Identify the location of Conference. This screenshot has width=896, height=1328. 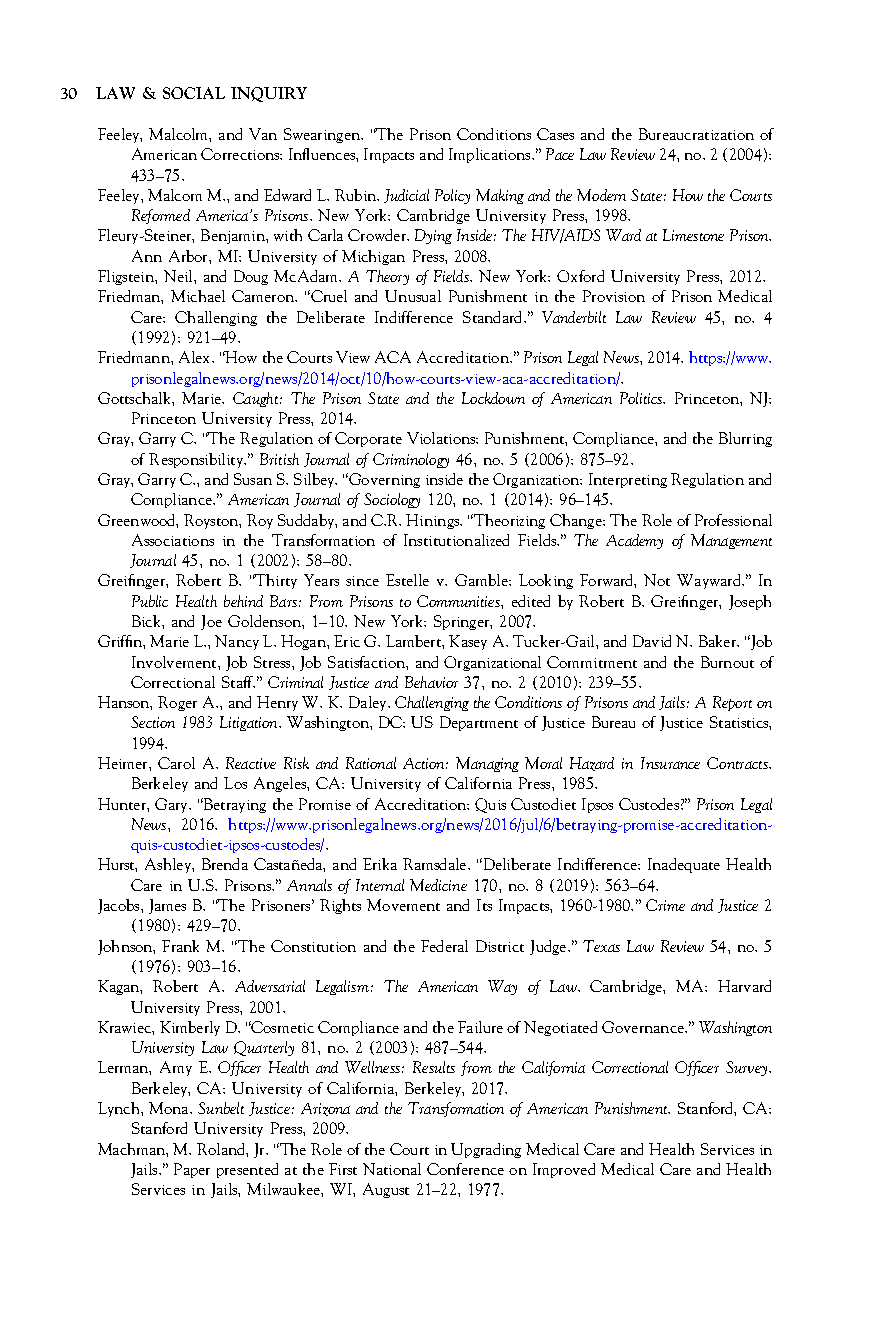
(465, 1169).
